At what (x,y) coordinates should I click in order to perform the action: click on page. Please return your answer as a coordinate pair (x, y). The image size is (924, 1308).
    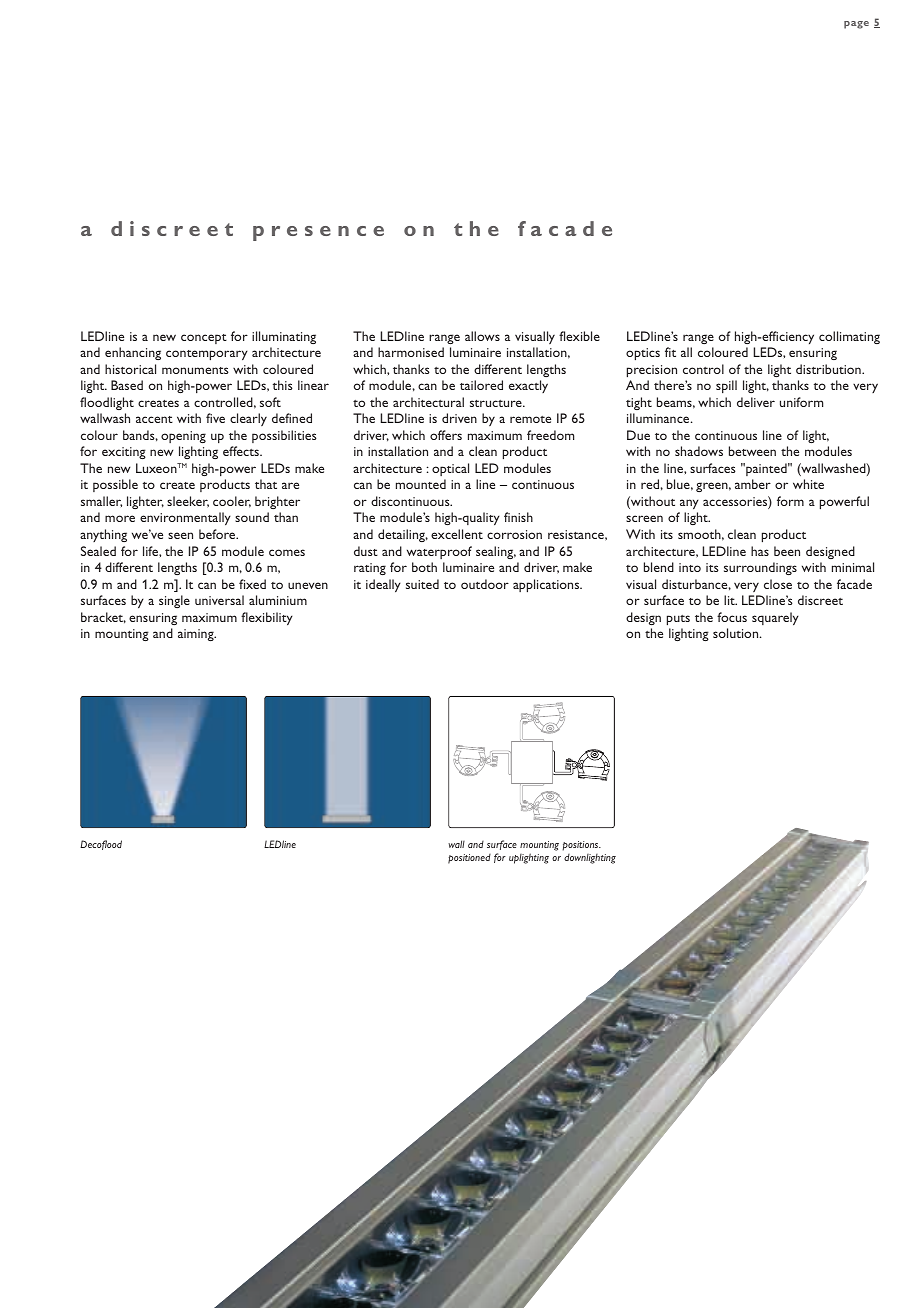
    Looking at the image, I should click on (856, 25).
